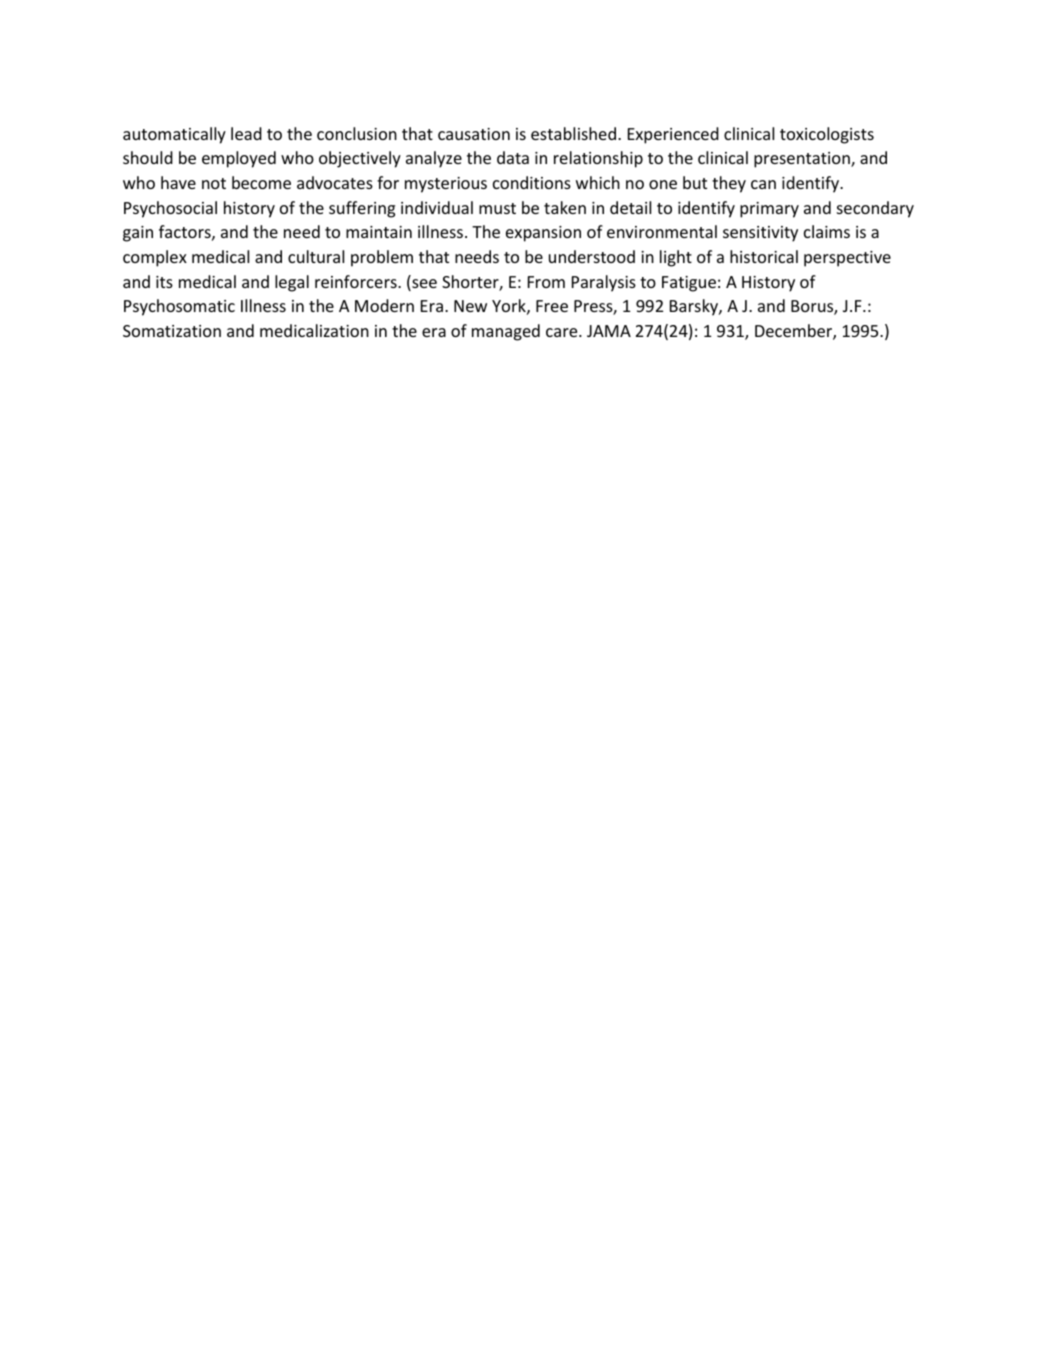  What do you see at coordinates (763, 184) in the document?
I see `can` at bounding box center [763, 184].
